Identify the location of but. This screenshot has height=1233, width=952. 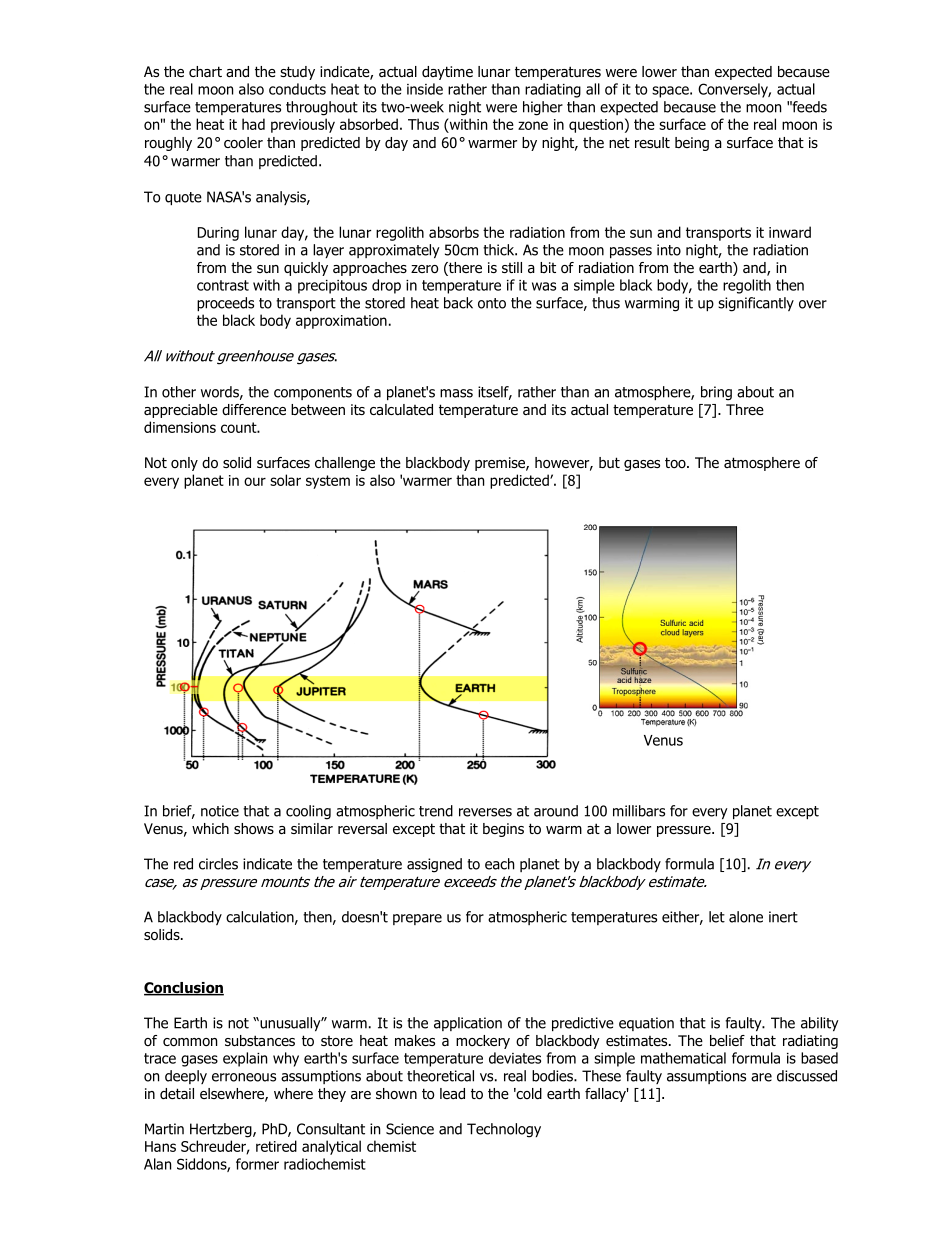
(609, 462).
